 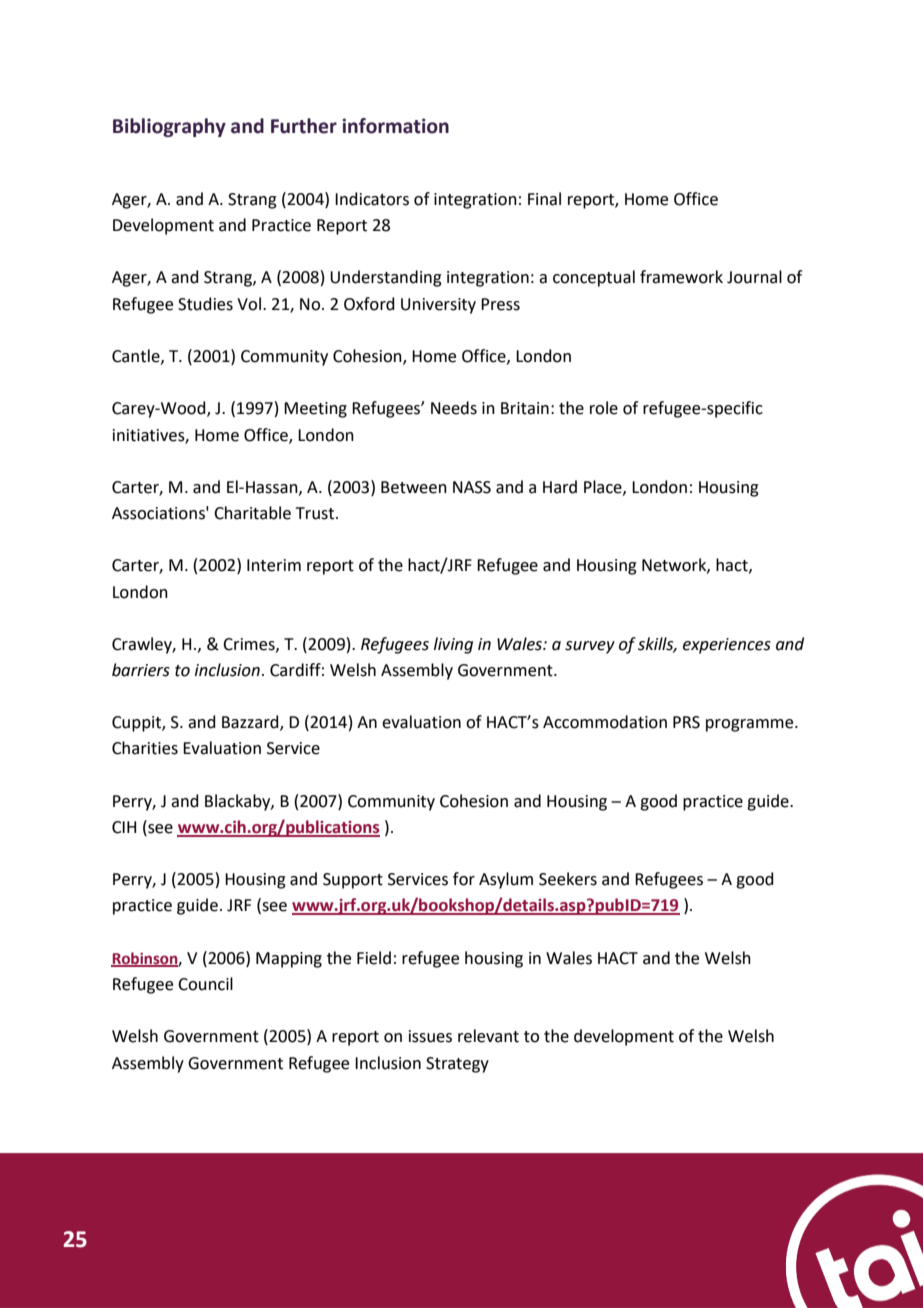 What do you see at coordinates (169, 127) in the page?
I see `Bibliography` at bounding box center [169, 127].
